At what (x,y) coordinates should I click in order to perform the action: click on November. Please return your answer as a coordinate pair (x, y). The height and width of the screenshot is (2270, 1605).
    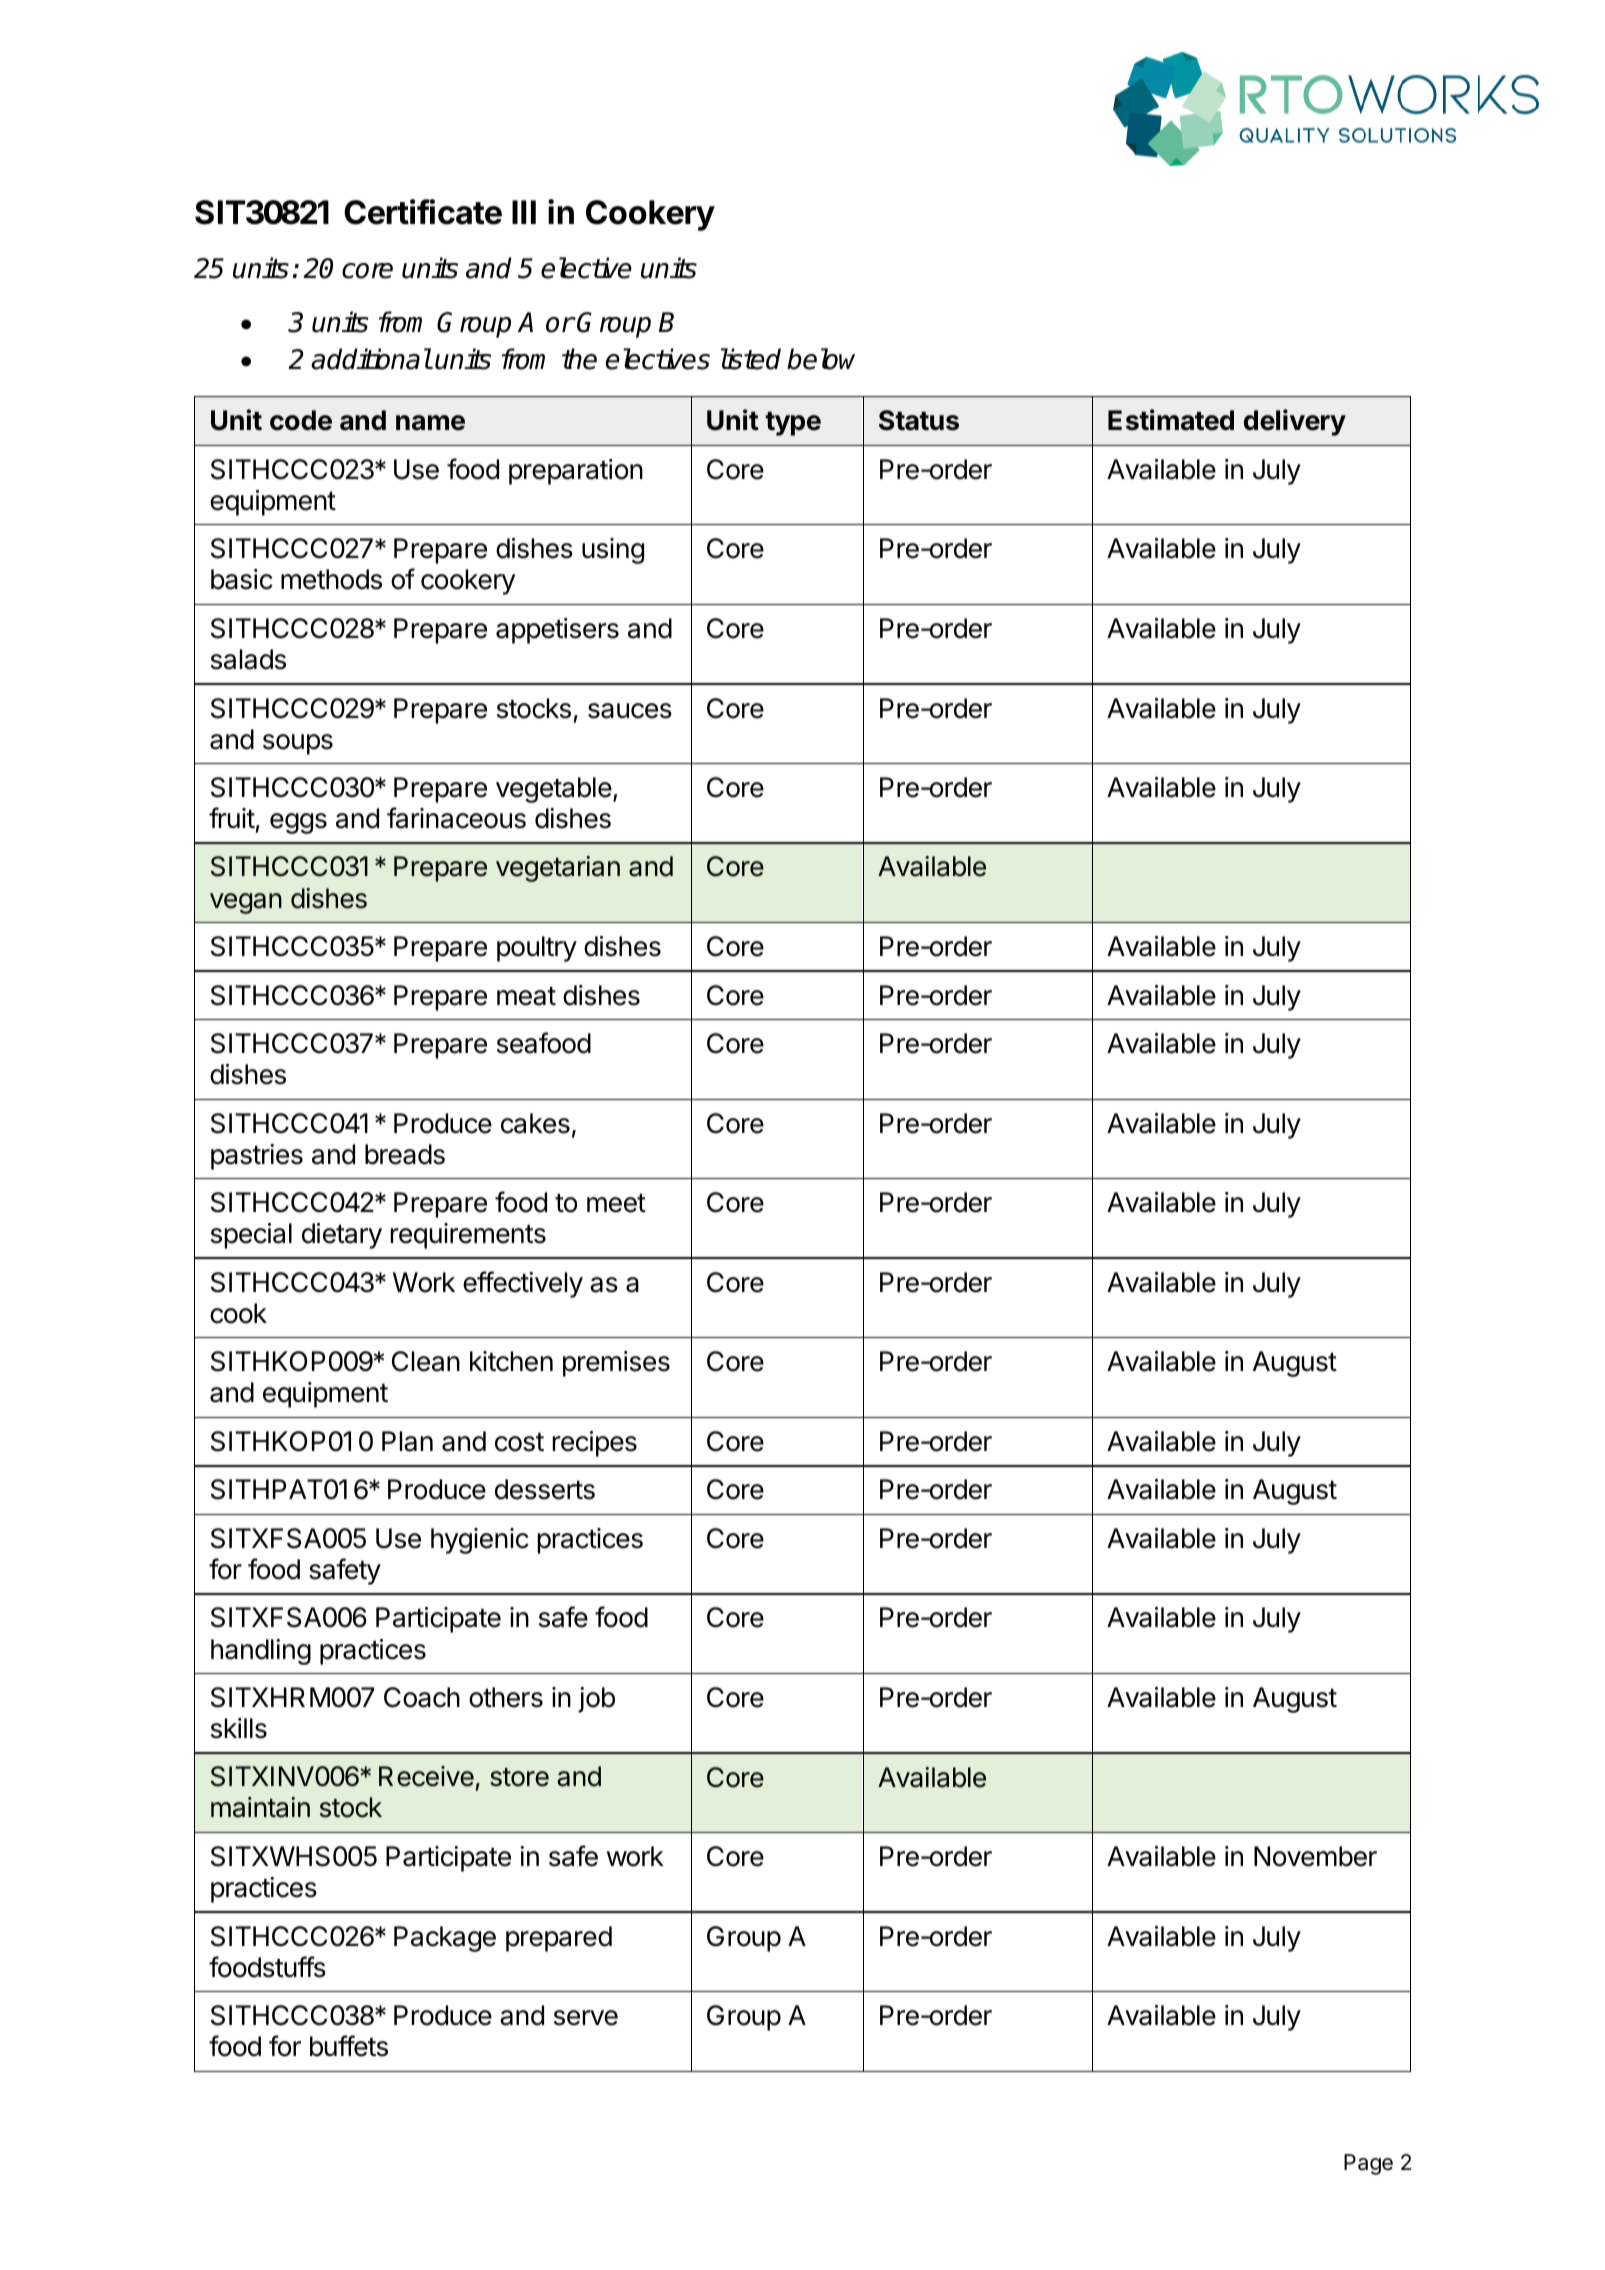
    Looking at the image, I should click on (1315, 1856).
